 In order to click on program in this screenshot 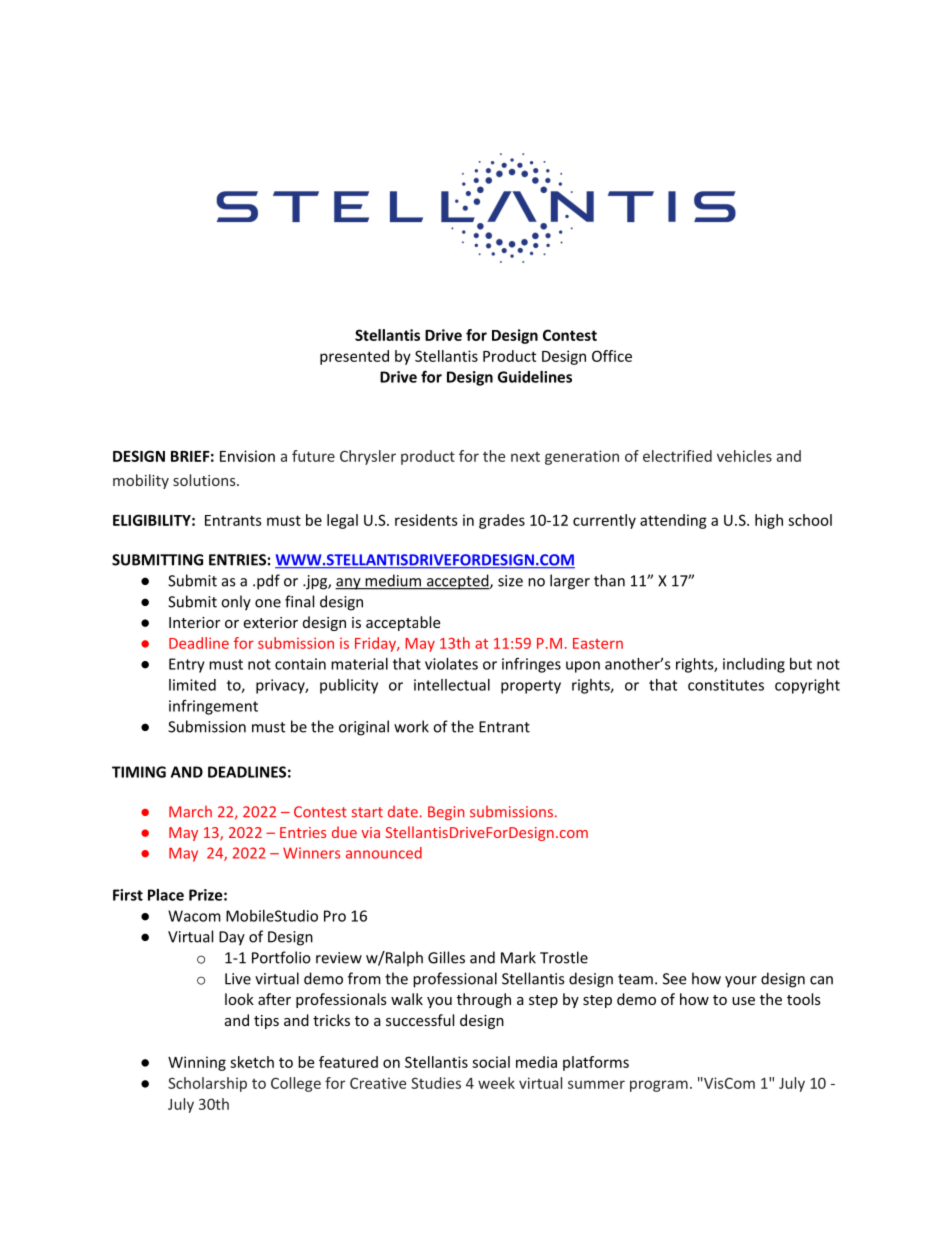, I will do `click(659, 1086)`.
